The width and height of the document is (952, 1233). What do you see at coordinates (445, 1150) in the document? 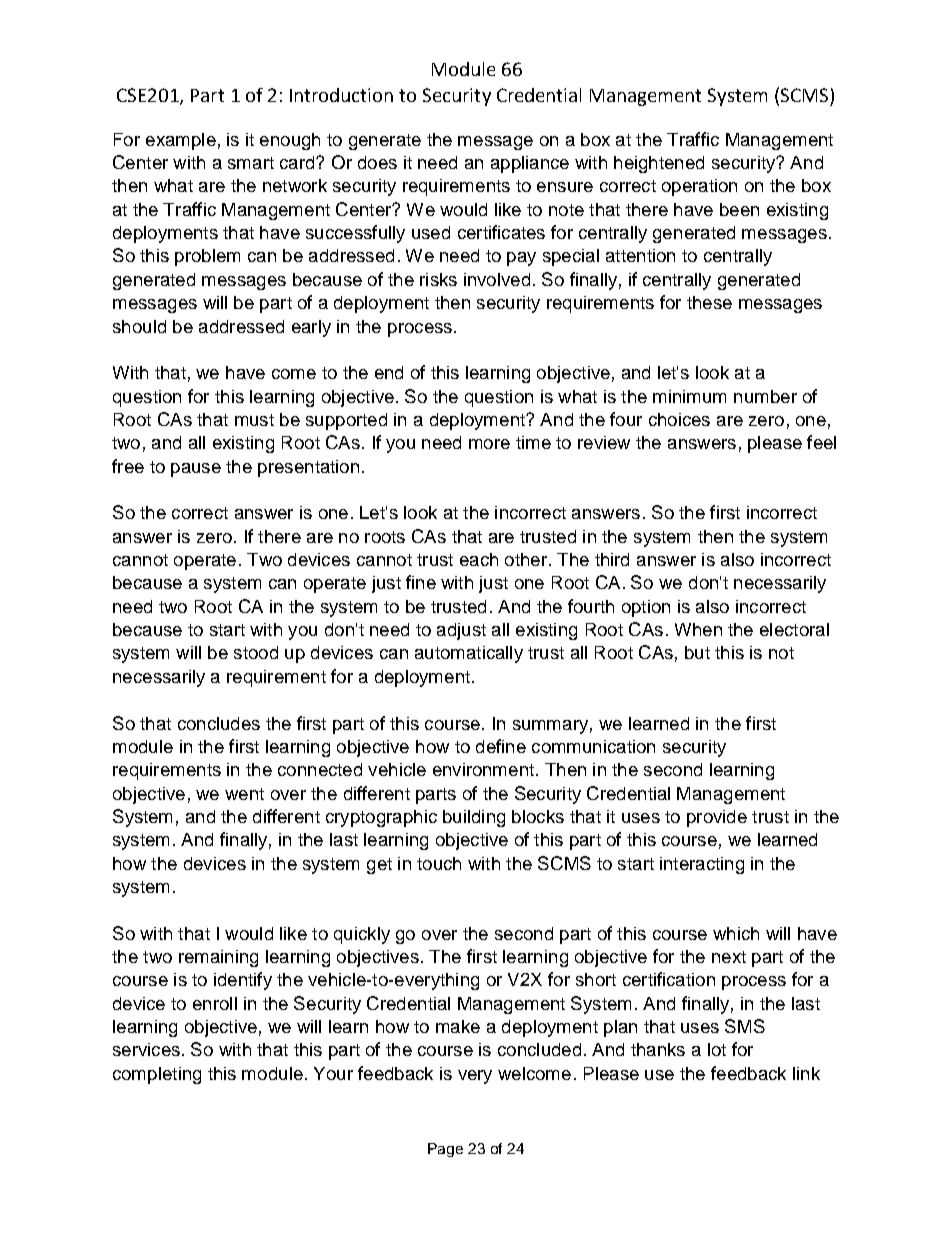
I see `Page` at bounding box center [445, 1150].
